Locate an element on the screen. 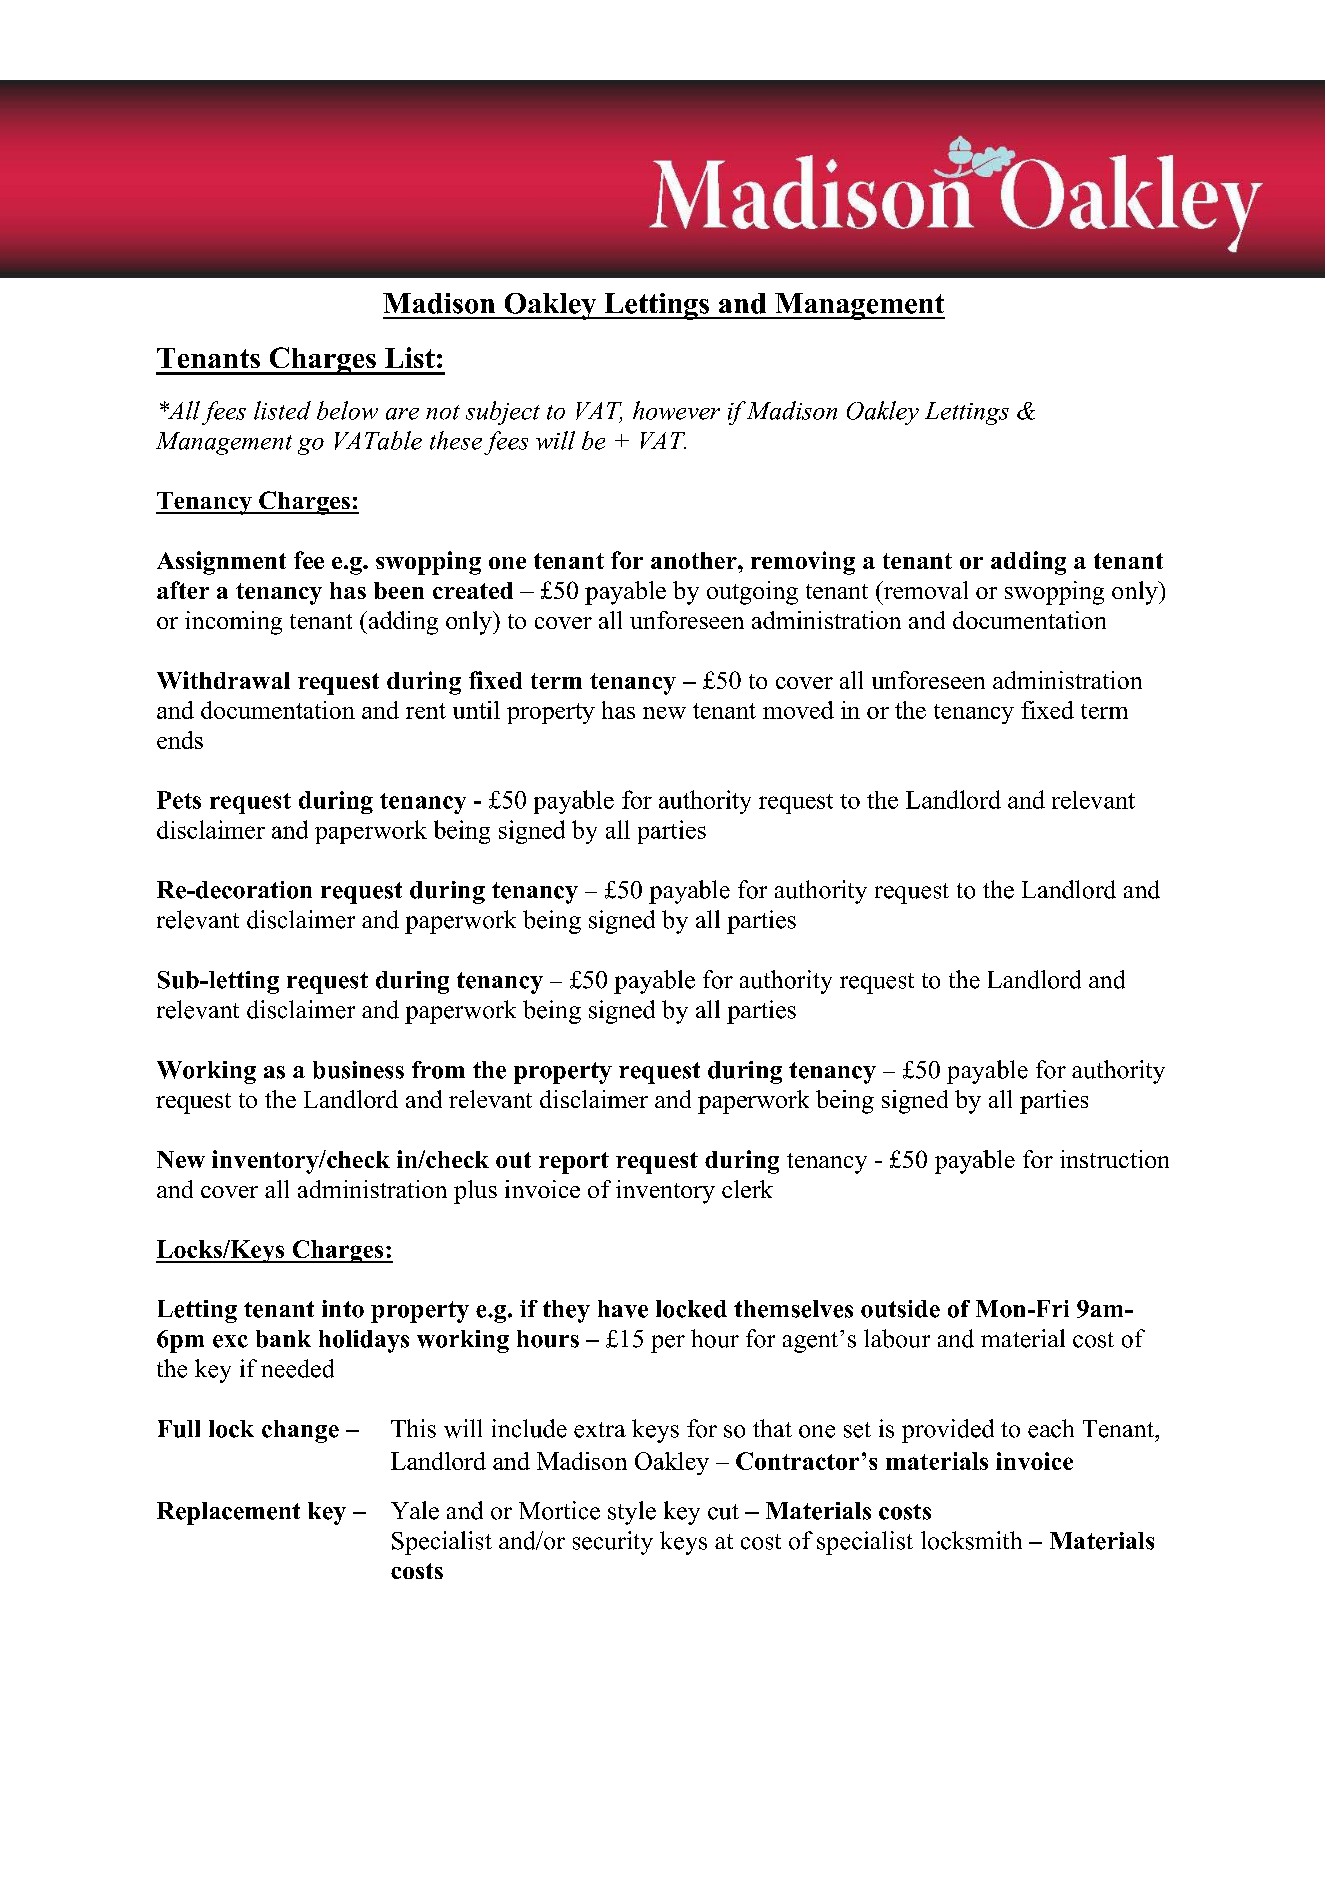  have is located at coordinates (623, 1309).
